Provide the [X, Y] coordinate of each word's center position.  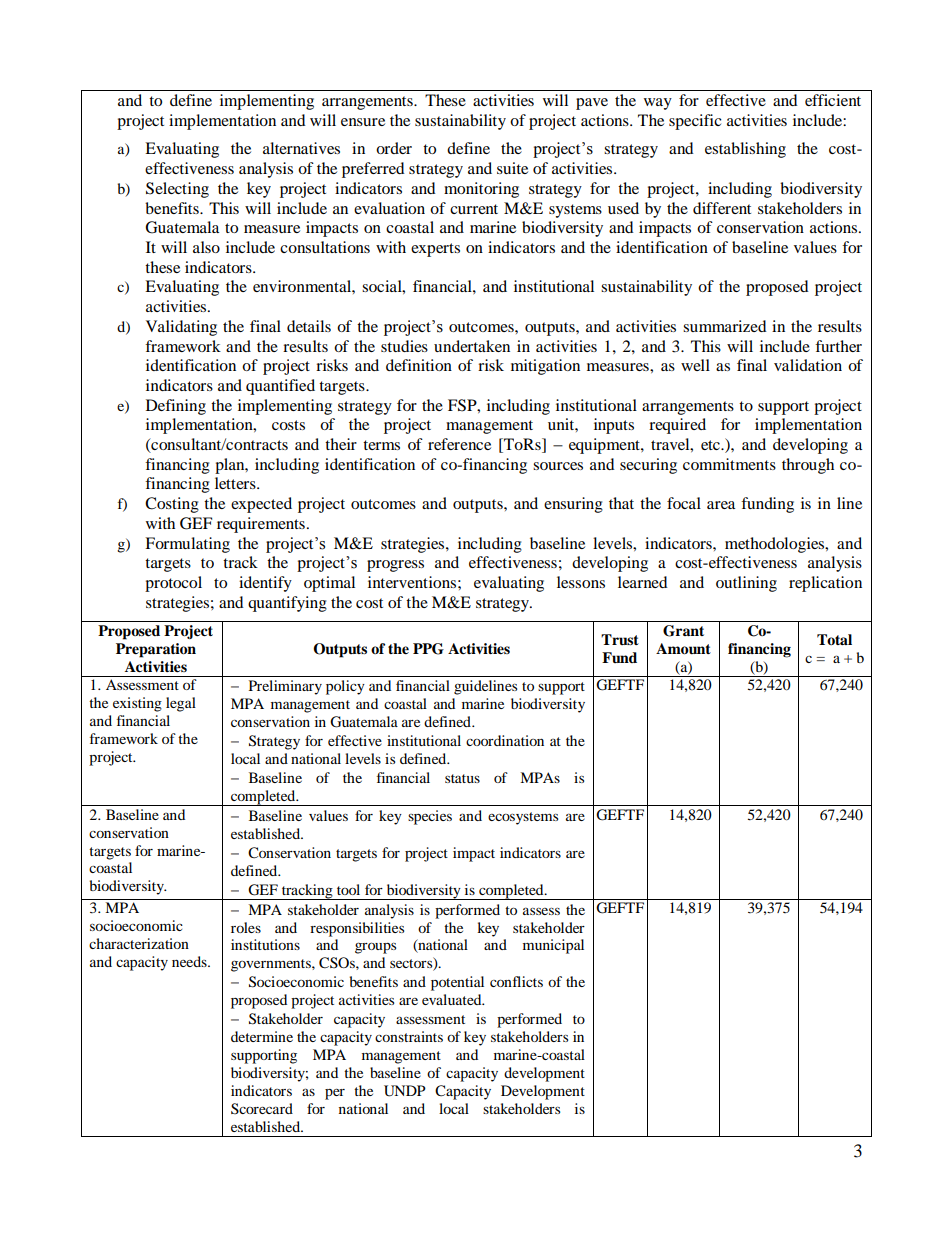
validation [808, 365]
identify [265, 584]
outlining [746, 584]
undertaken [472, 346]
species [430, 817]
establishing [745, 150]
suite [512, 168]
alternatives [301, 148]
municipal [553, 946]
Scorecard [262, 1109]
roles [246, 927]
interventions [412, 582]
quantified [280, 387]
